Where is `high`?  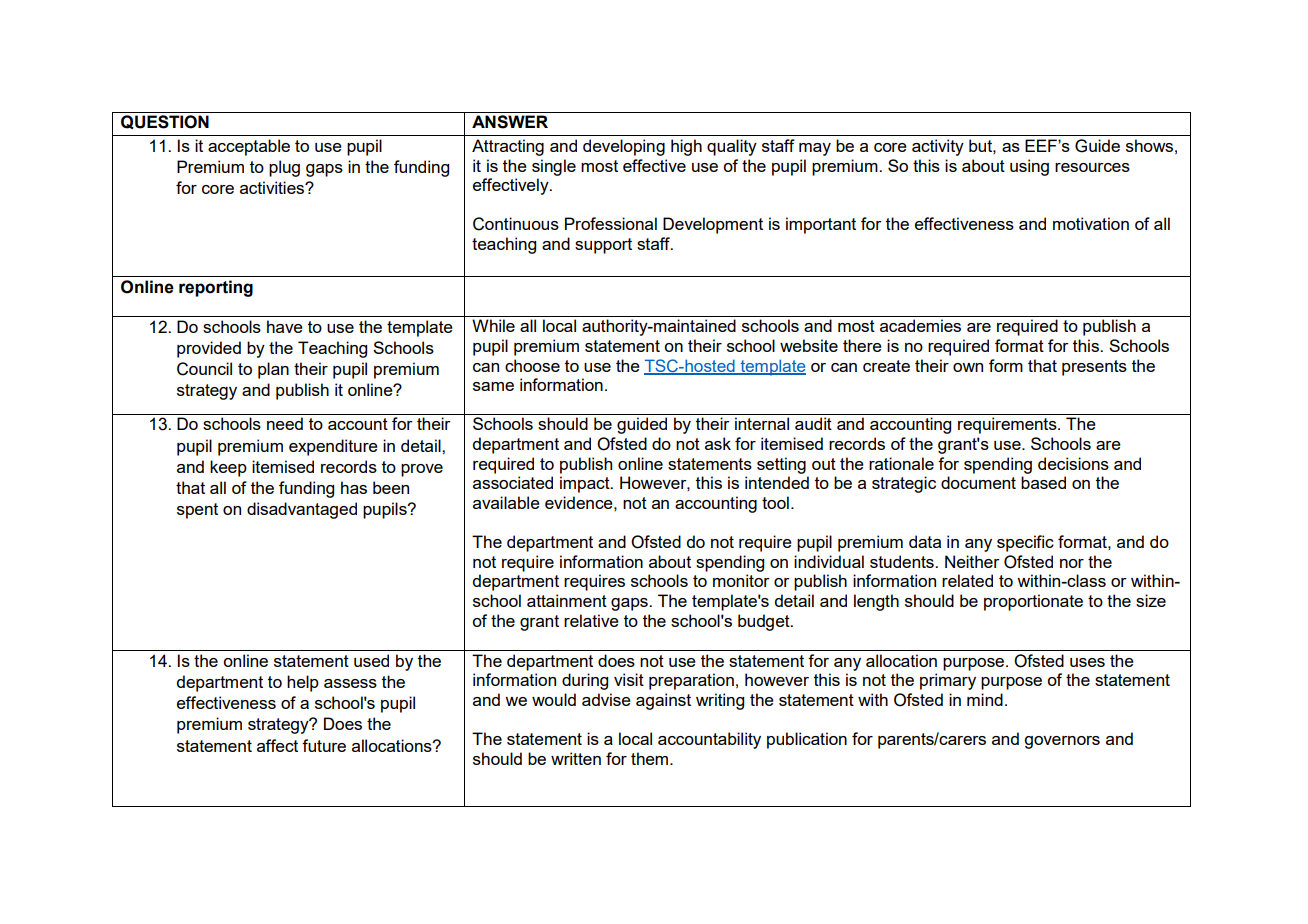
high is located at coordinates (686, 147).
